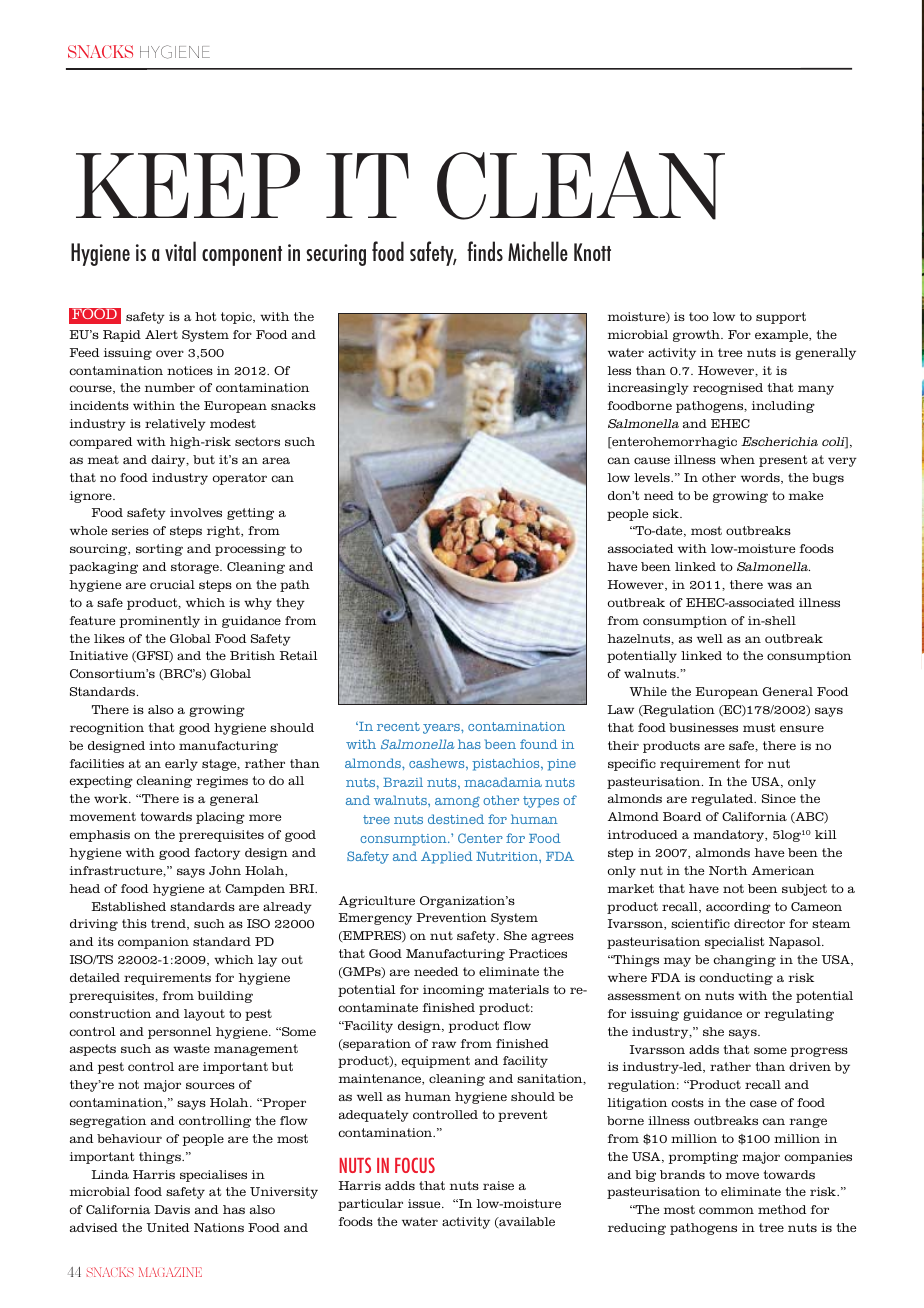 Image resolution: width=924 pixels, height=1308 pixels. Describe the element at coordinates (159, 550) in the page. I see `sorting` at that location.
